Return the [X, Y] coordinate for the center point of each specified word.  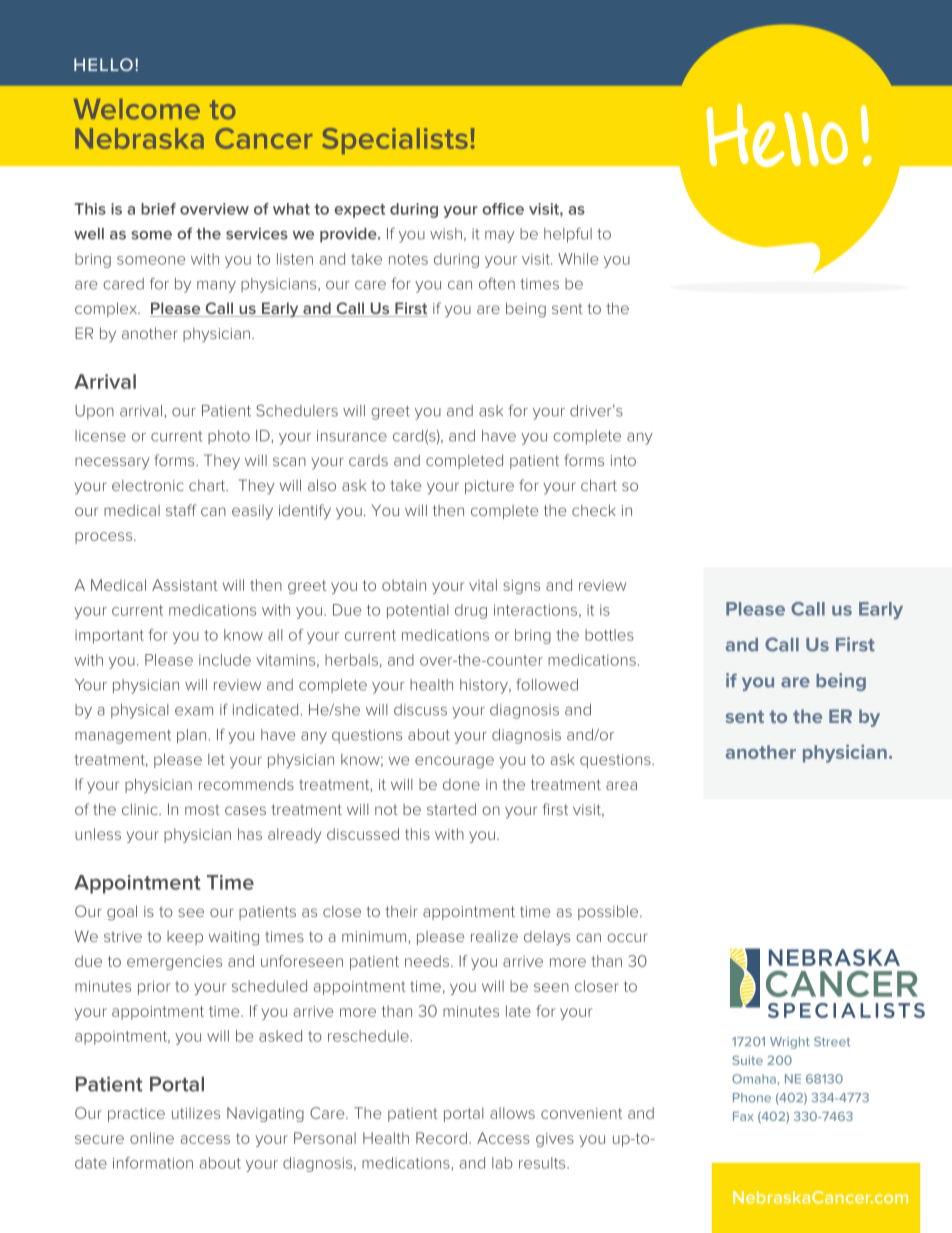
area [621, 785]
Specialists [395, 141]
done [461, 784]
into [623, 460]
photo [229, 437]
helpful [568, 235]
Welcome [137, 109]
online [152, 1138]
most [202, 810]
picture [489, 487]
